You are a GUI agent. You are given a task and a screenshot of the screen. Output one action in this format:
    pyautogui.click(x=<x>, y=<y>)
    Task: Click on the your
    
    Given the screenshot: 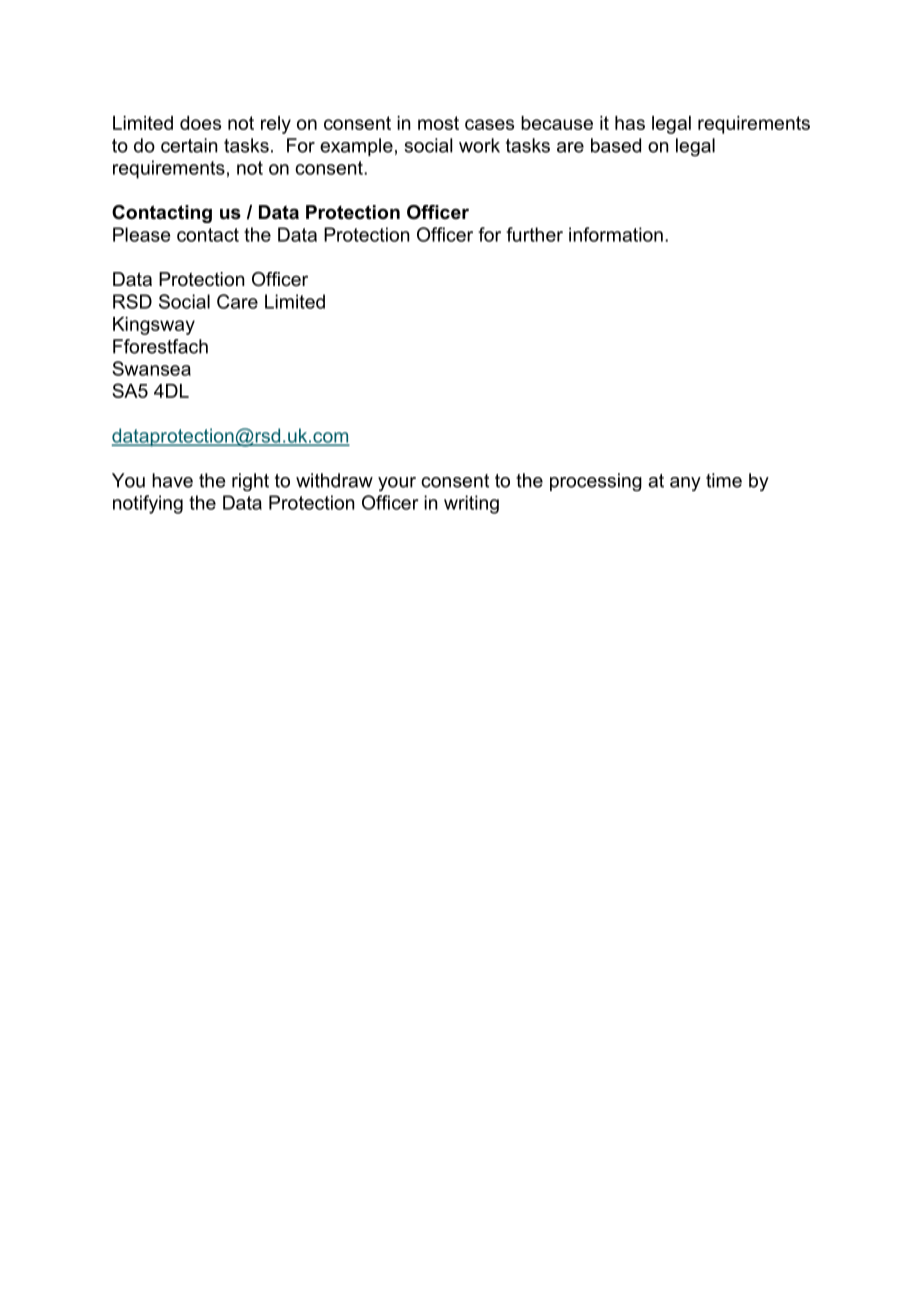 What is the action you would take?
    pyautogui.click(x=397, y=484)
